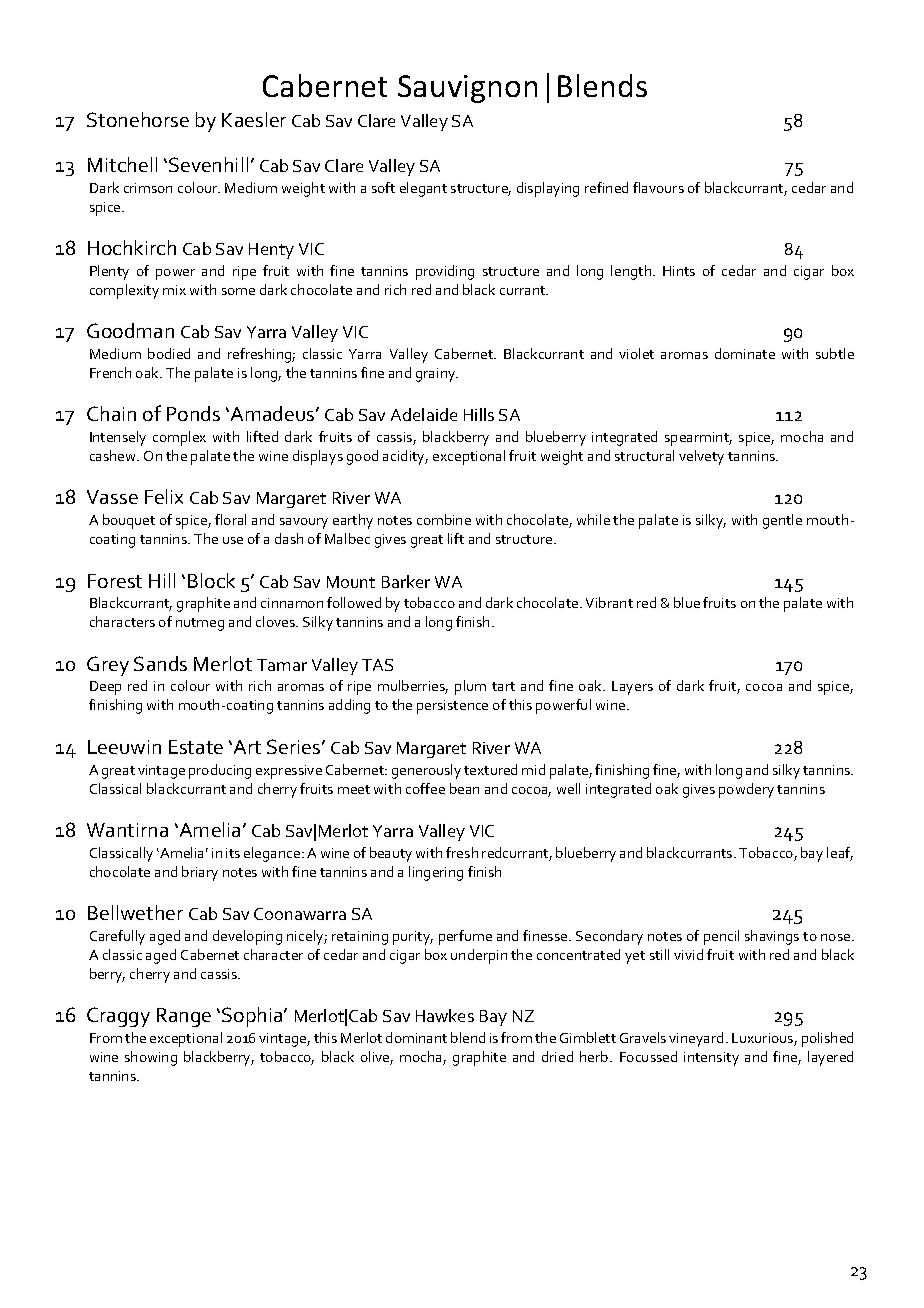  What do you see at coordinates (609, 602) in the screenshot?
I see `Vibrant` at bounding box center [609, 602].
